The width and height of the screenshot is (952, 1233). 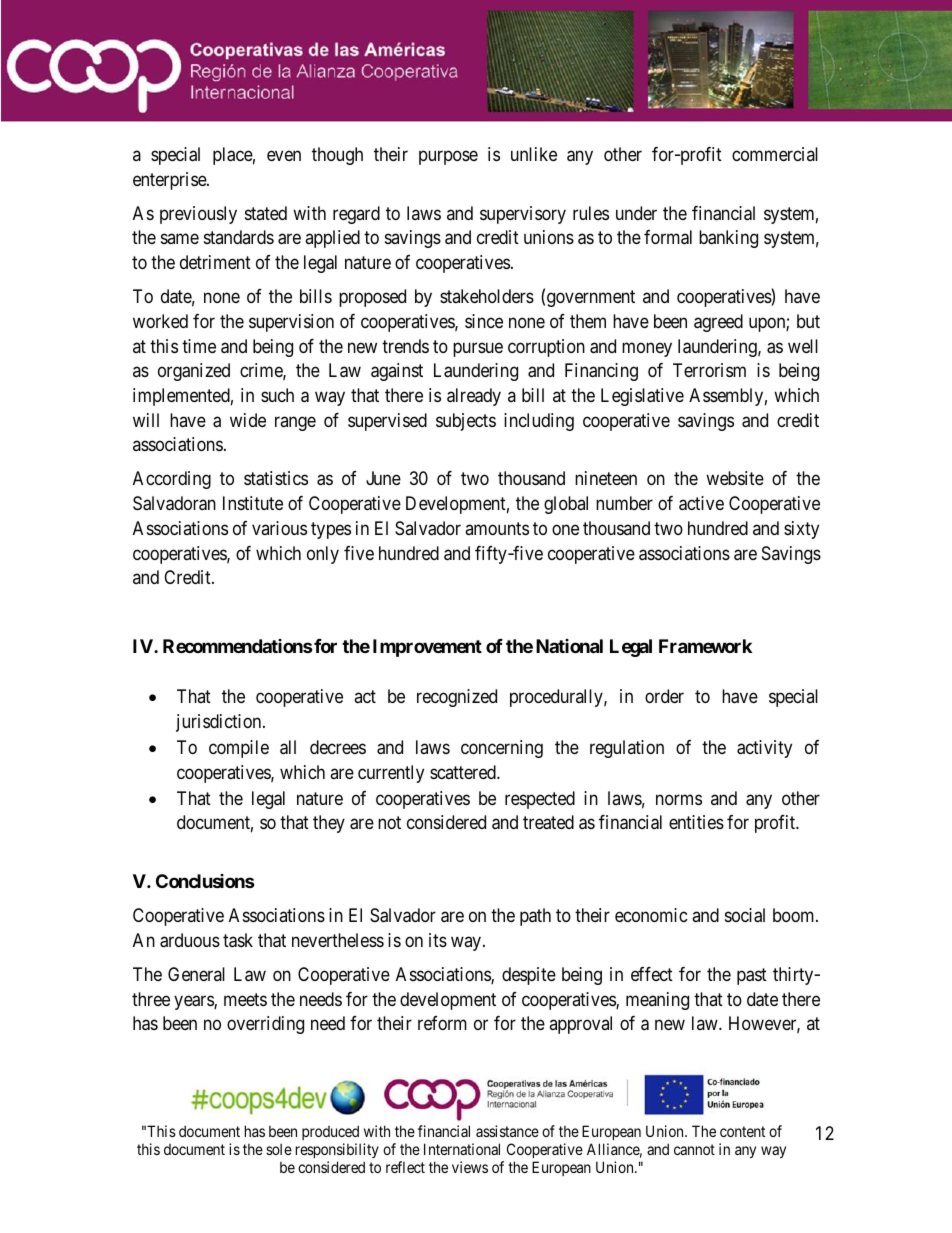 What do you see at coordinates (657, 1001) in the screenshot?
I see `meaning` at bounding box center [657, 1001].
